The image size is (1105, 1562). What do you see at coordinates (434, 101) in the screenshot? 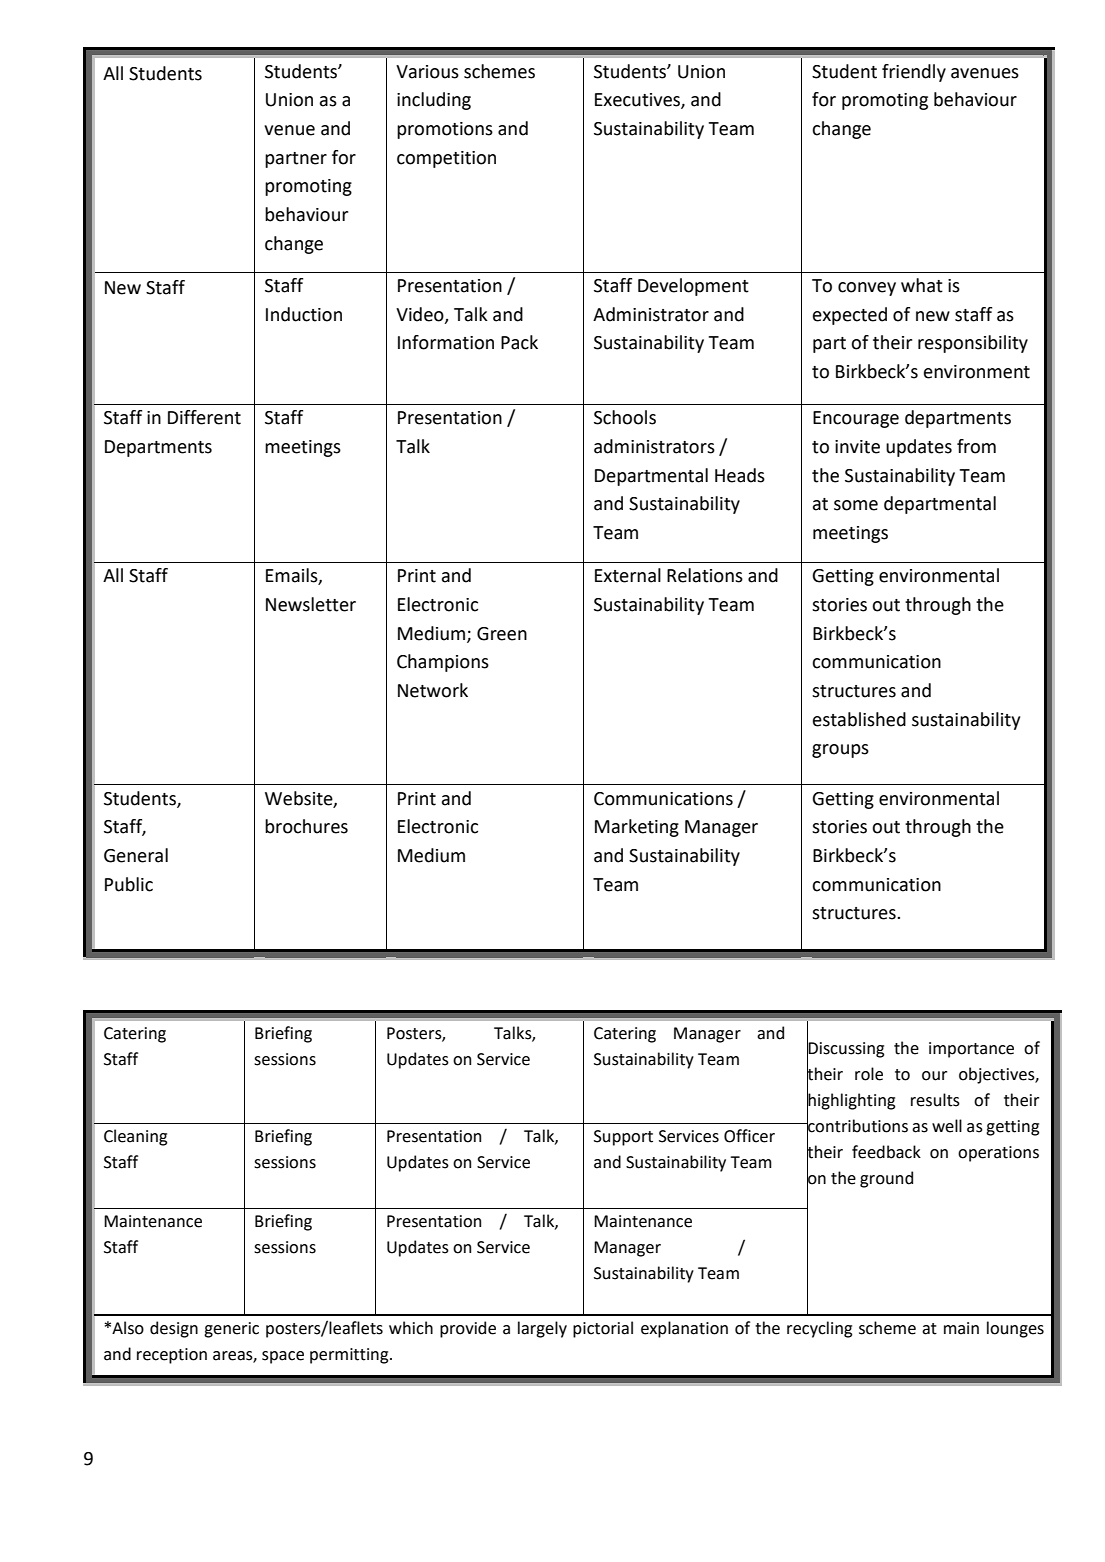
I see `including` at bounding box center [434, 101].
